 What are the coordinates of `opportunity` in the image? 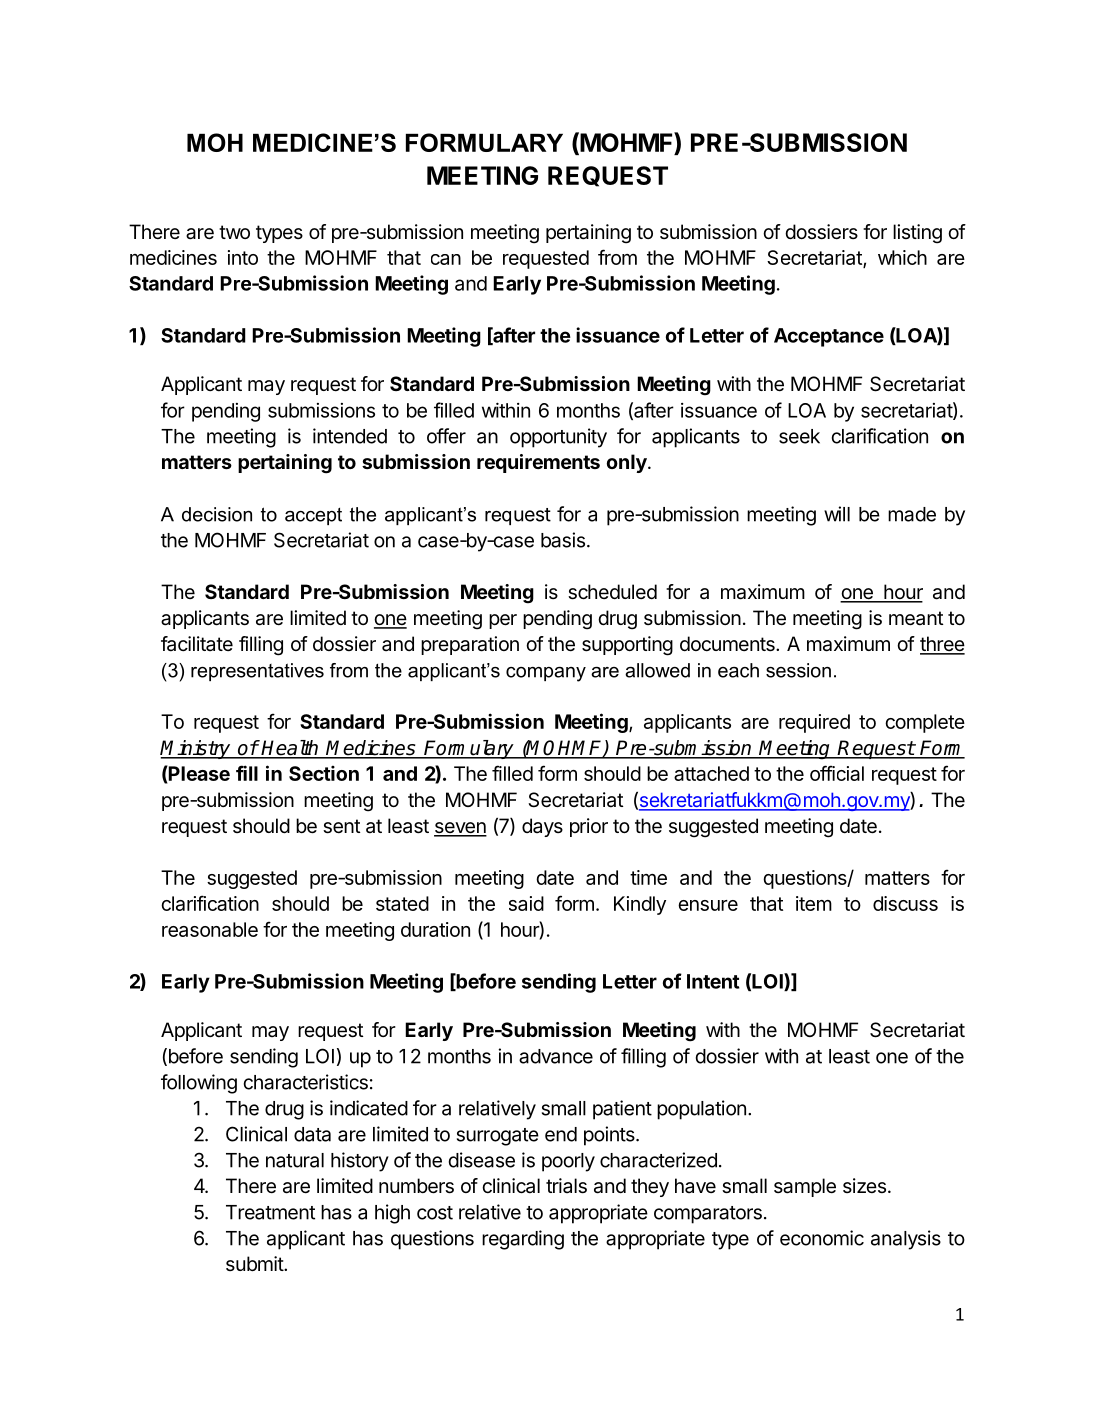 It's located at (558, 438).
